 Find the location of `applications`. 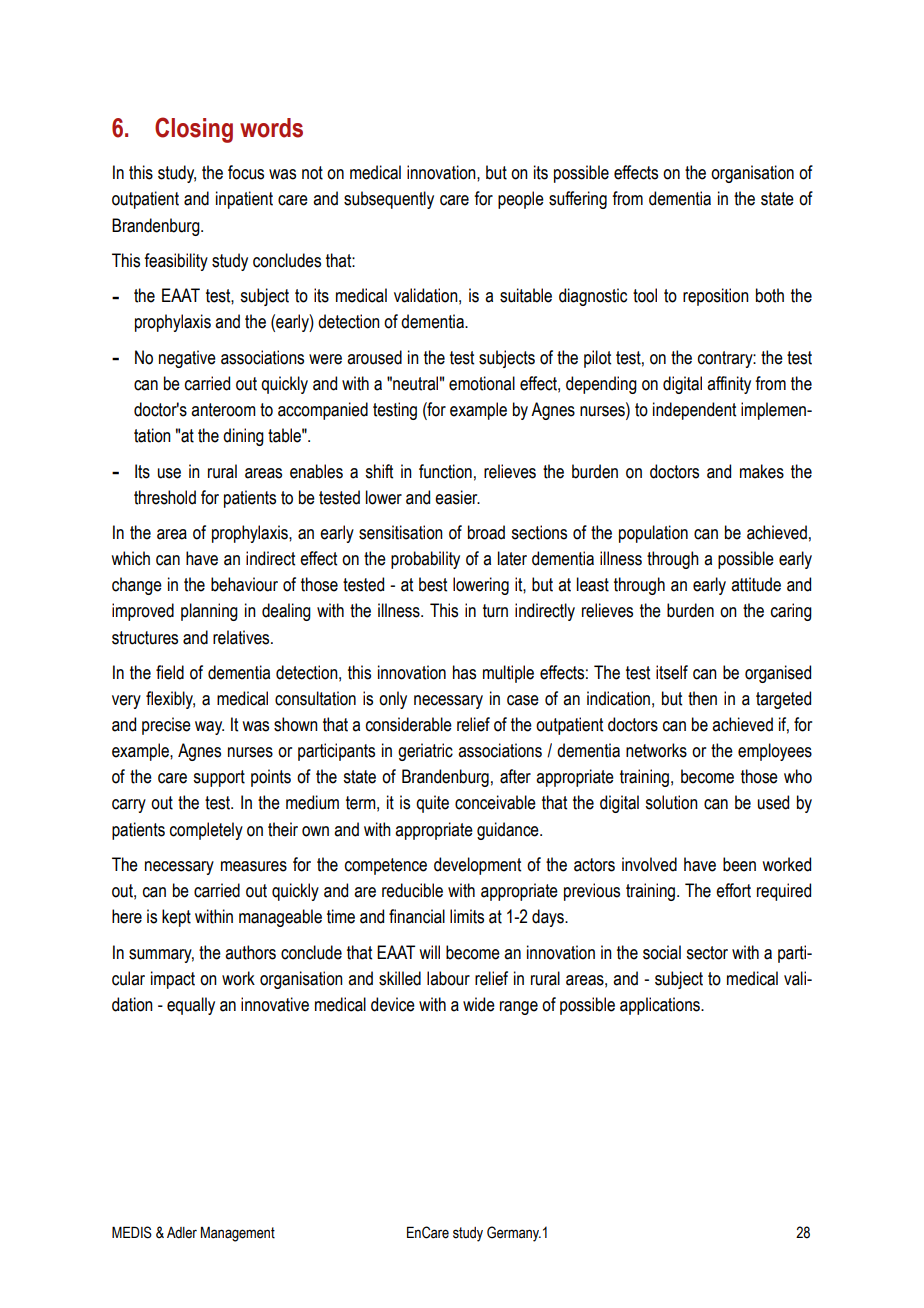

applications is located at coordinates (661, 1006).
